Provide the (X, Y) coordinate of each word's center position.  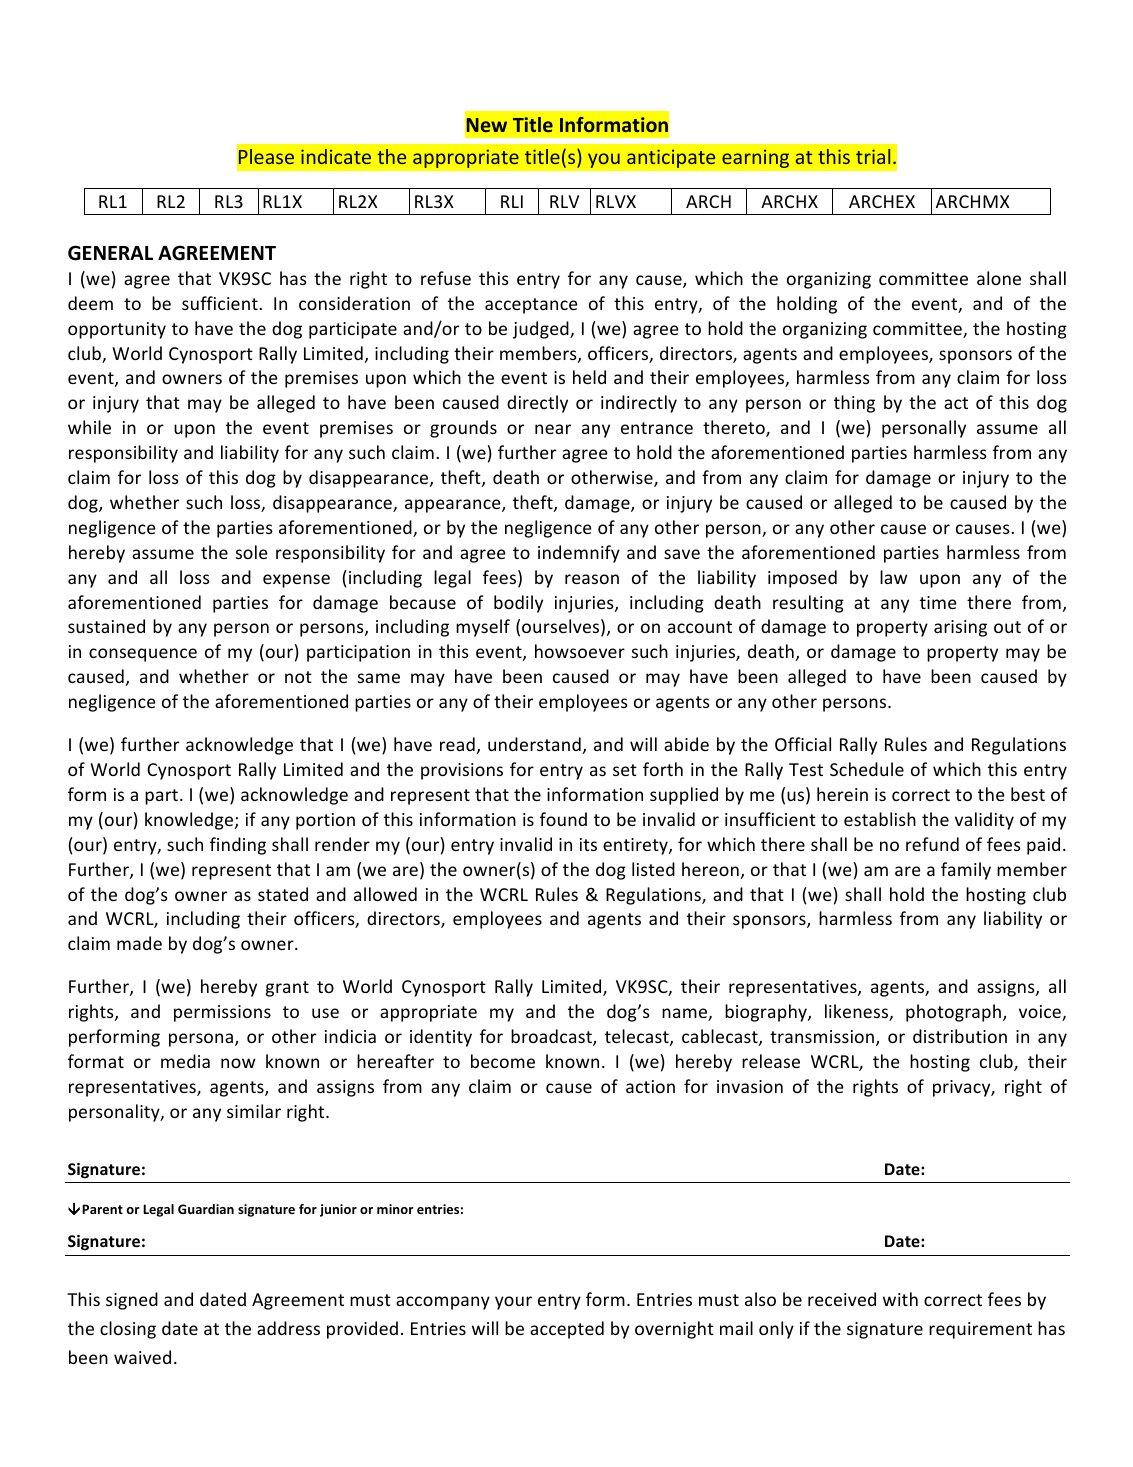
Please (266, 156)
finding (238, 846)
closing (128, 1330)
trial (873, 156)
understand (534, 744)
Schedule (867, 769)
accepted (567, 1330)
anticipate (671, 158)
